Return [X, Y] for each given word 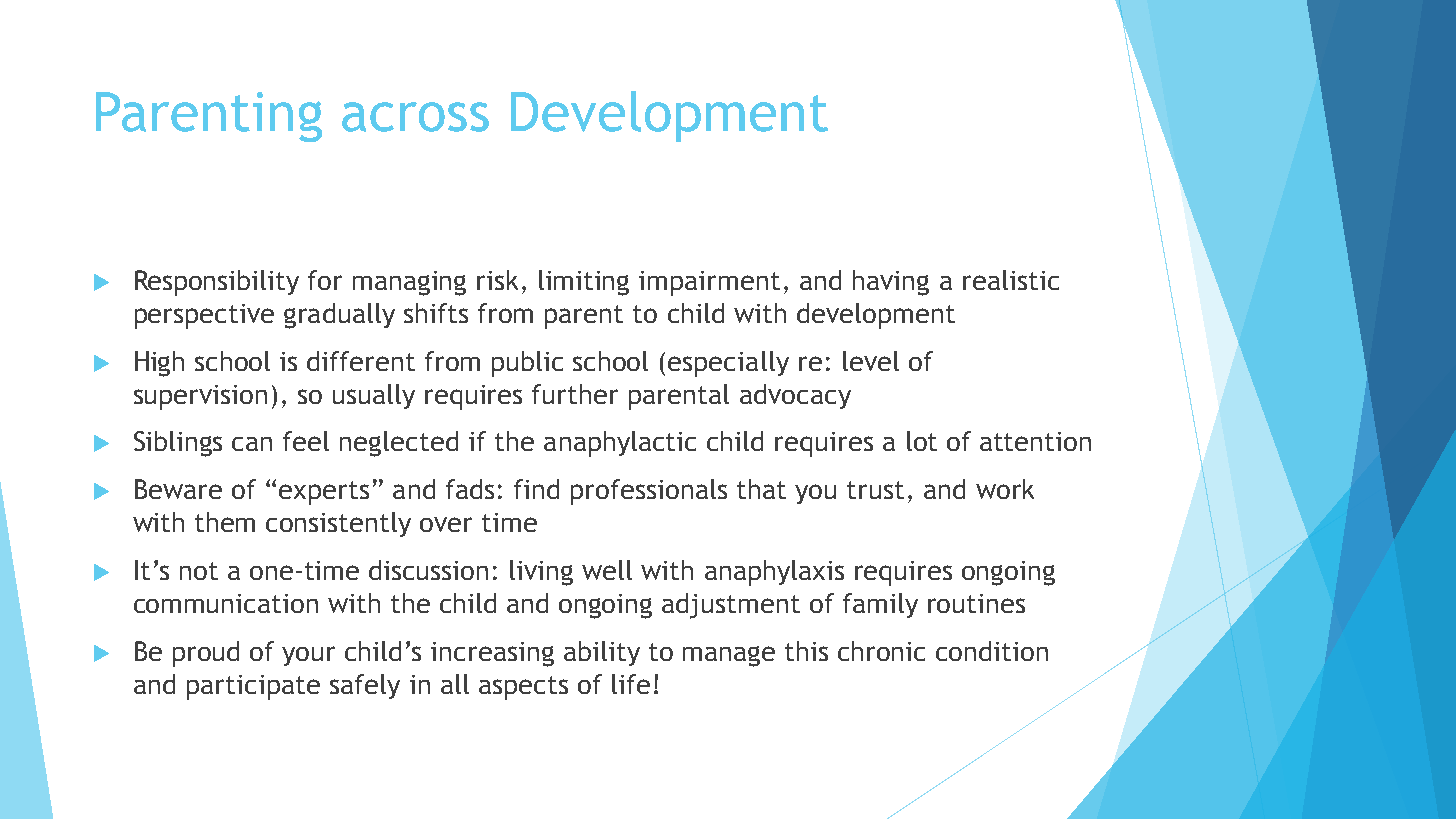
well [607, 570]
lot [922, 441]
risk [497, 280]
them [225, 522]
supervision [200, 397]
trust [875, 490]
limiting [584, 283]
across [415, 117]
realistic [1011, 280]
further [575, 394]
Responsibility [217, 283]
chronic [881, 651]
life [631, 684]
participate [253, 687]
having [891, 283]
